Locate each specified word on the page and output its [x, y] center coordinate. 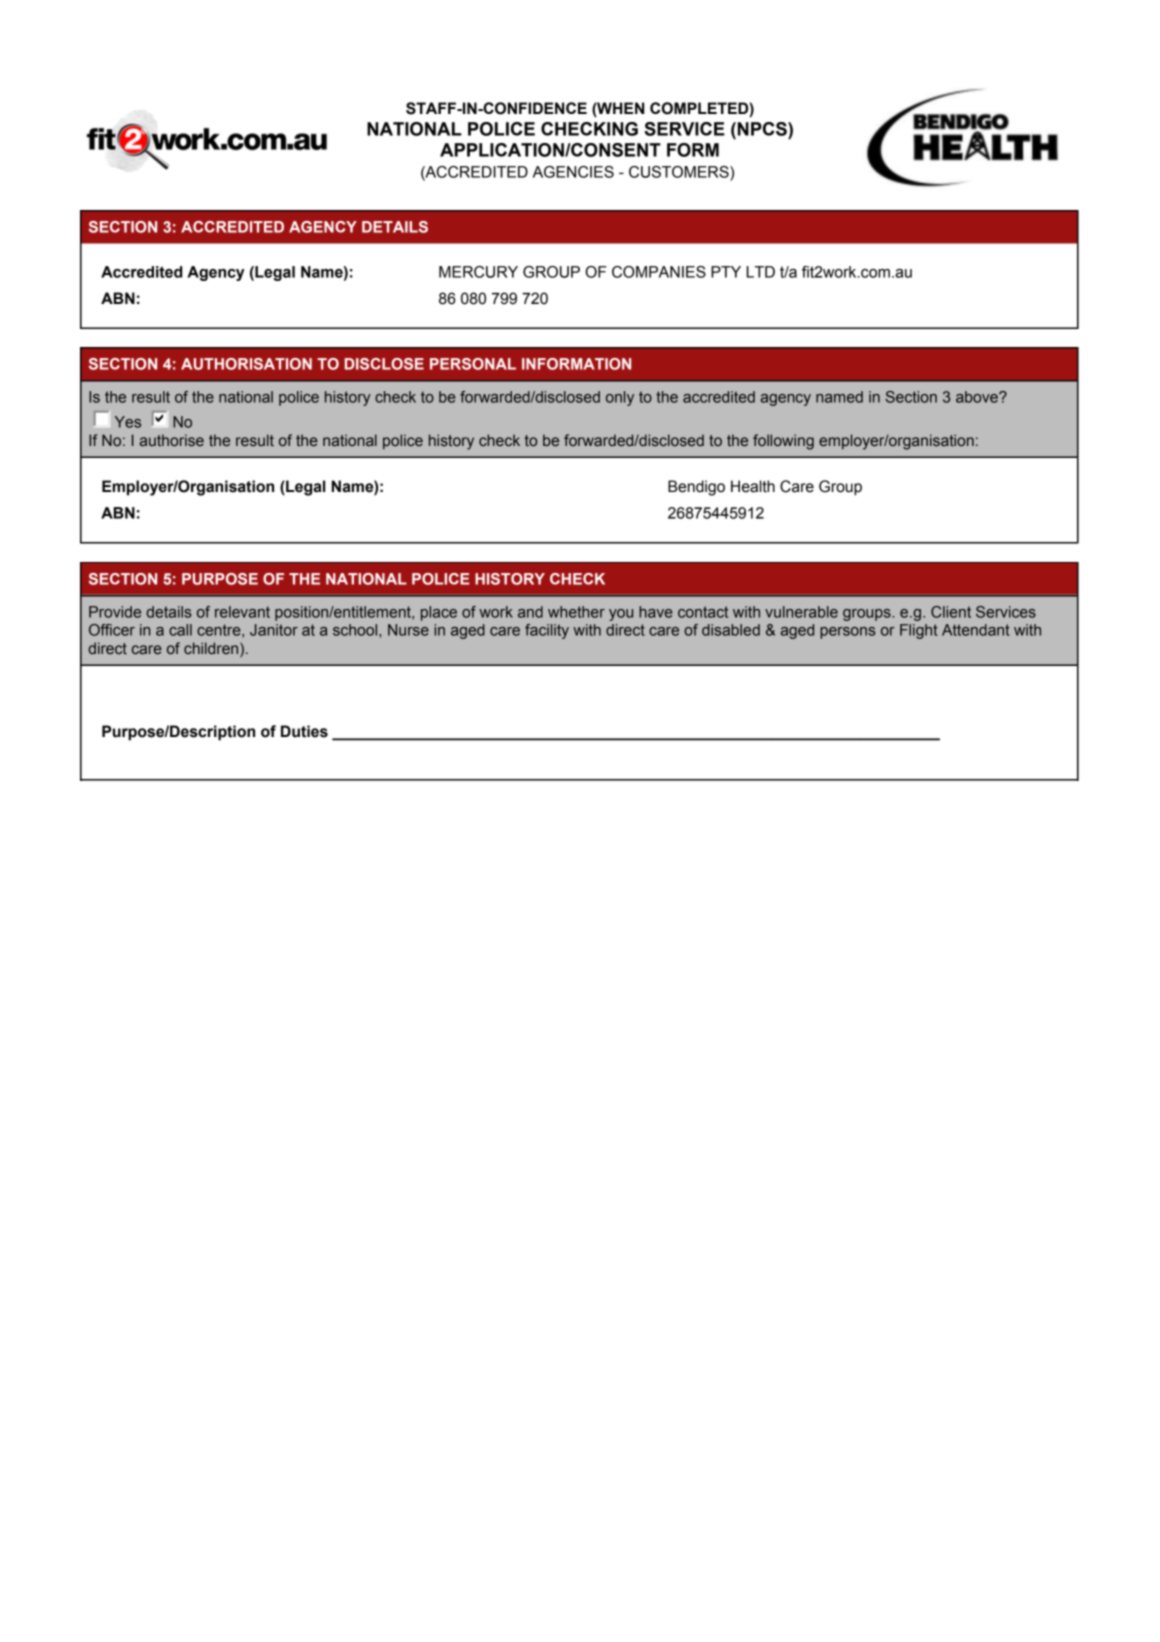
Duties [304, 731]
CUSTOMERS [680, 172]
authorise [172, 440]
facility [547, 631]
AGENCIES [573, 172]
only [620, 398]
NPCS [762, 129]
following [783, 442]
